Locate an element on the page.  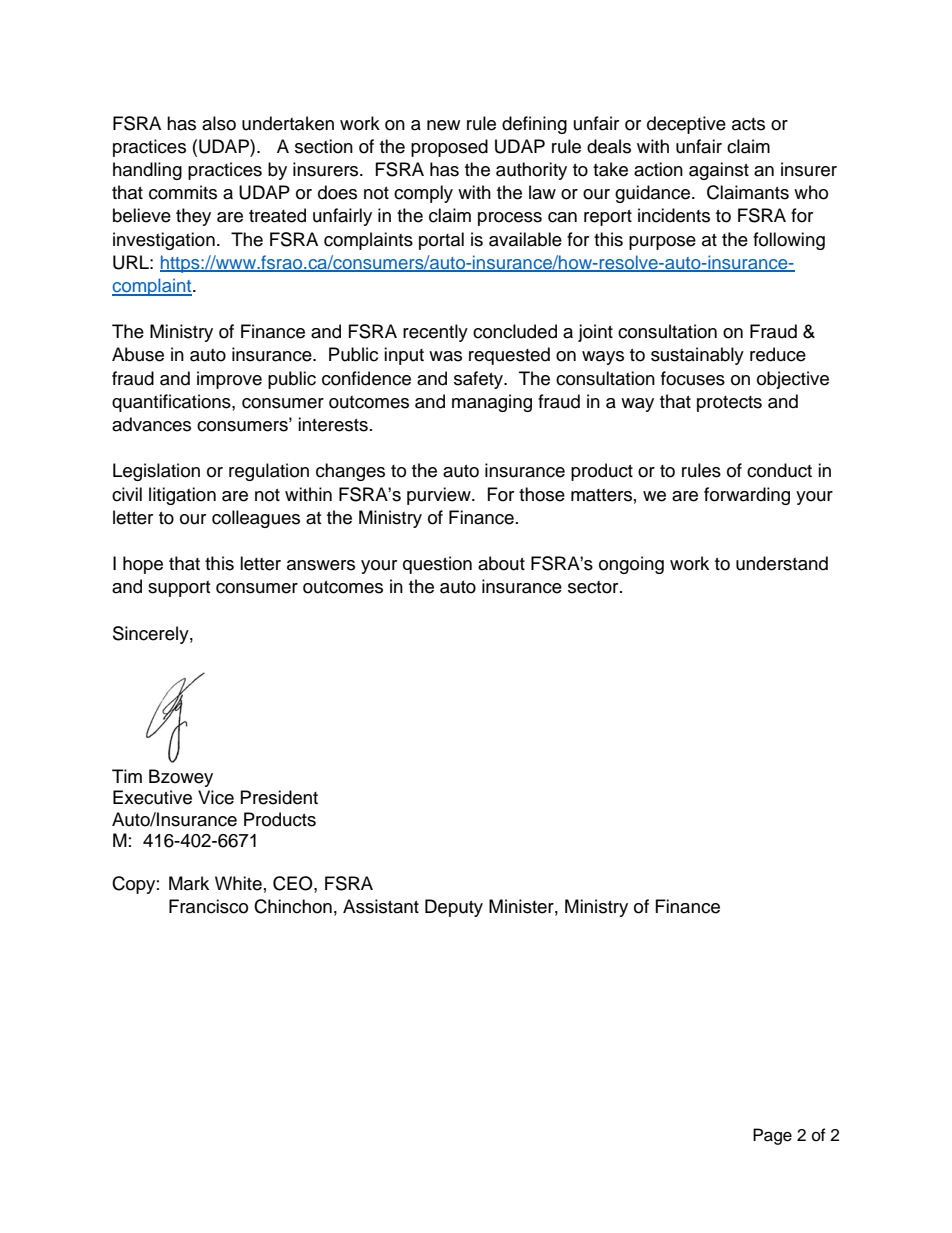
Deputy is located at coordinates (454, 908).
